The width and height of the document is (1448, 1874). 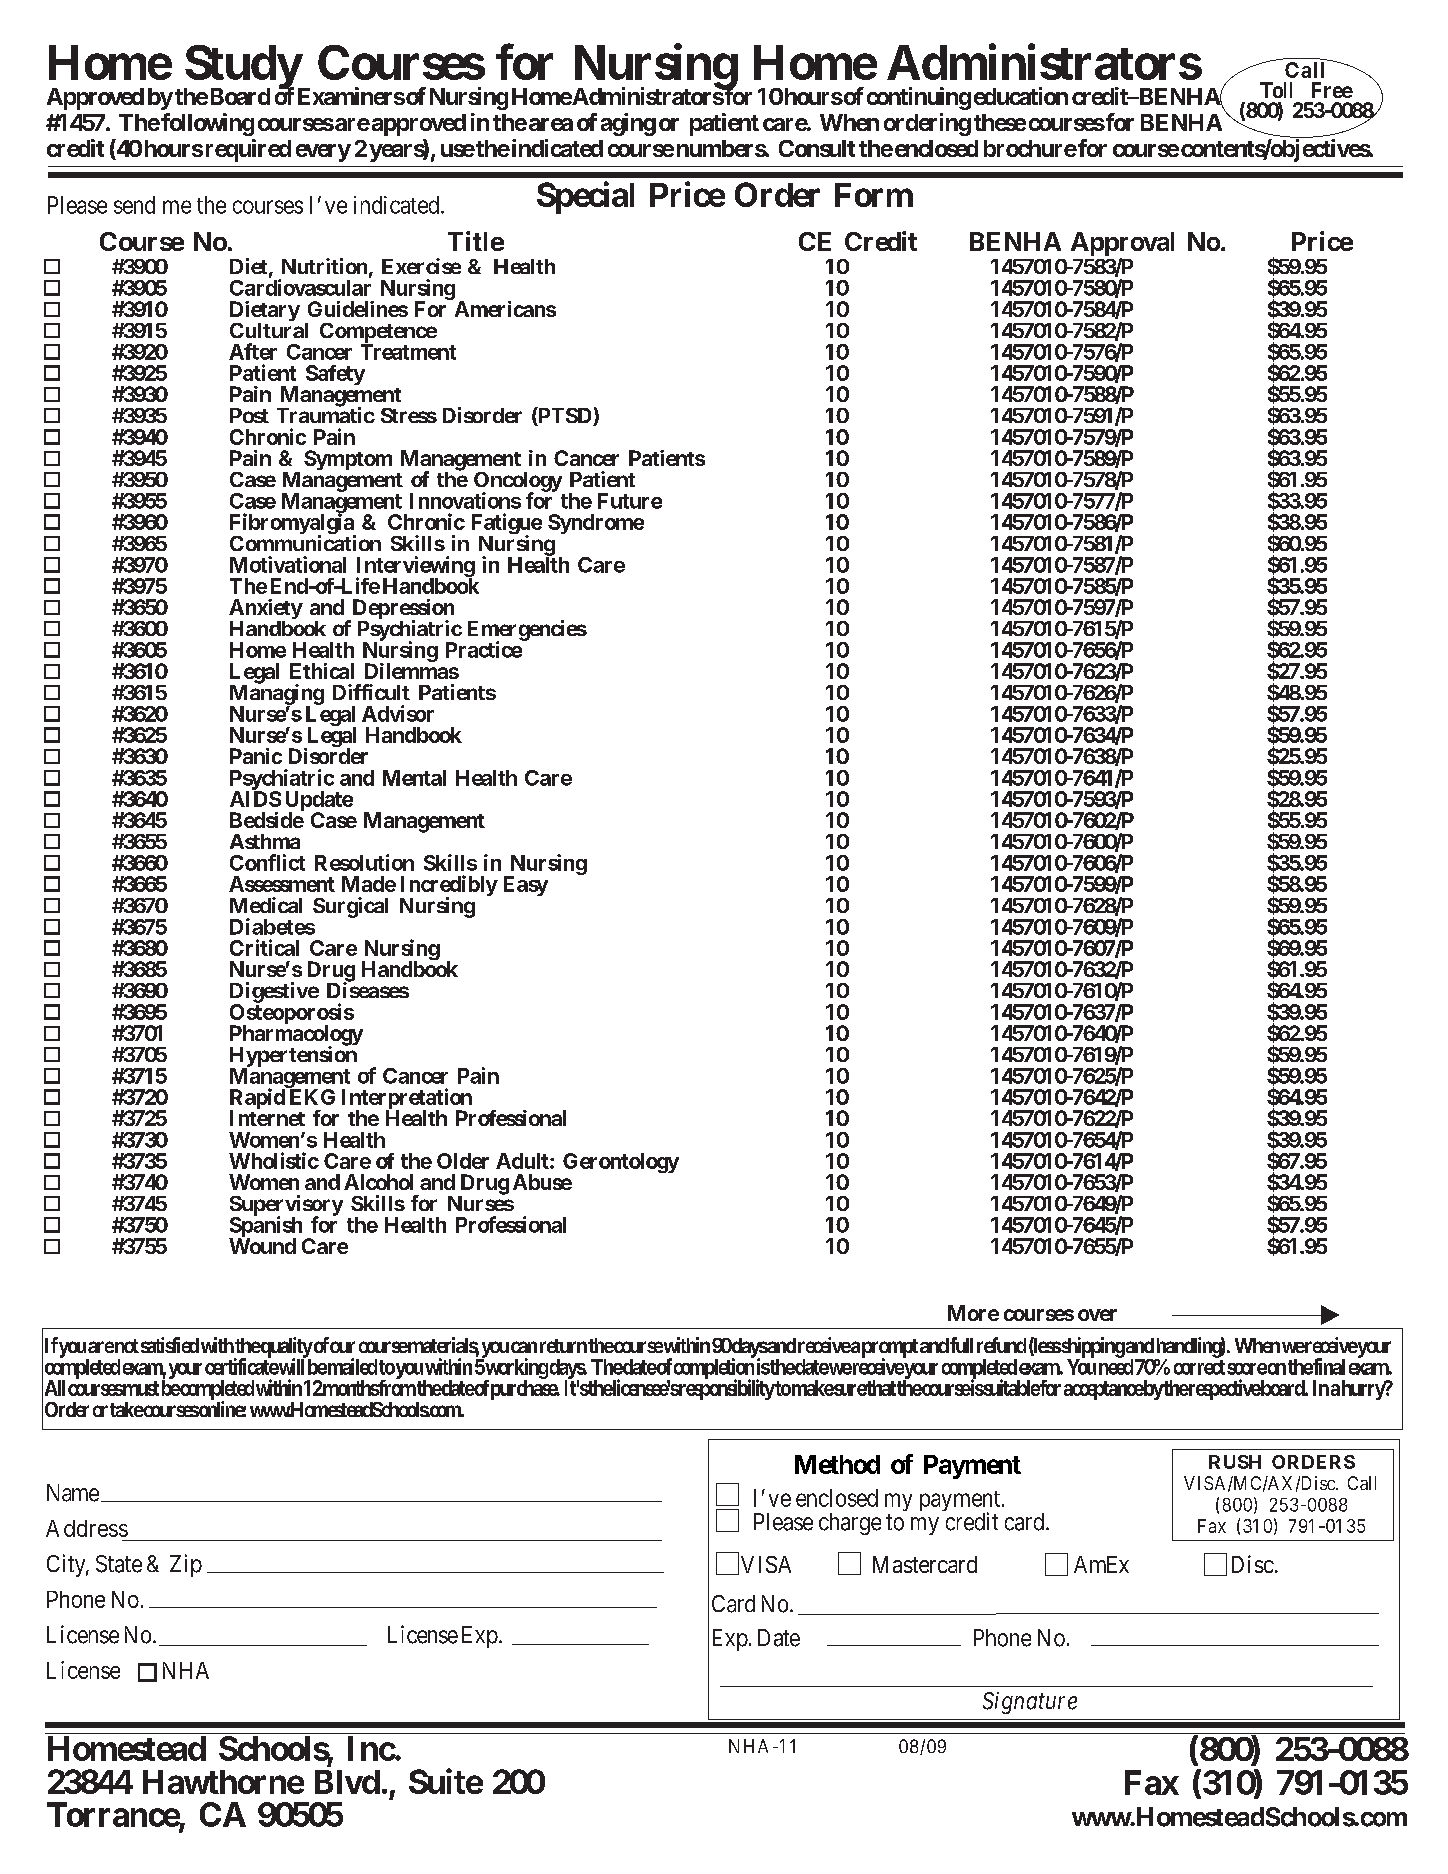 What do you see at coordinates (293, 525) in the document?
I see `Fibromyalgia` at bounding box center [293, 525].
